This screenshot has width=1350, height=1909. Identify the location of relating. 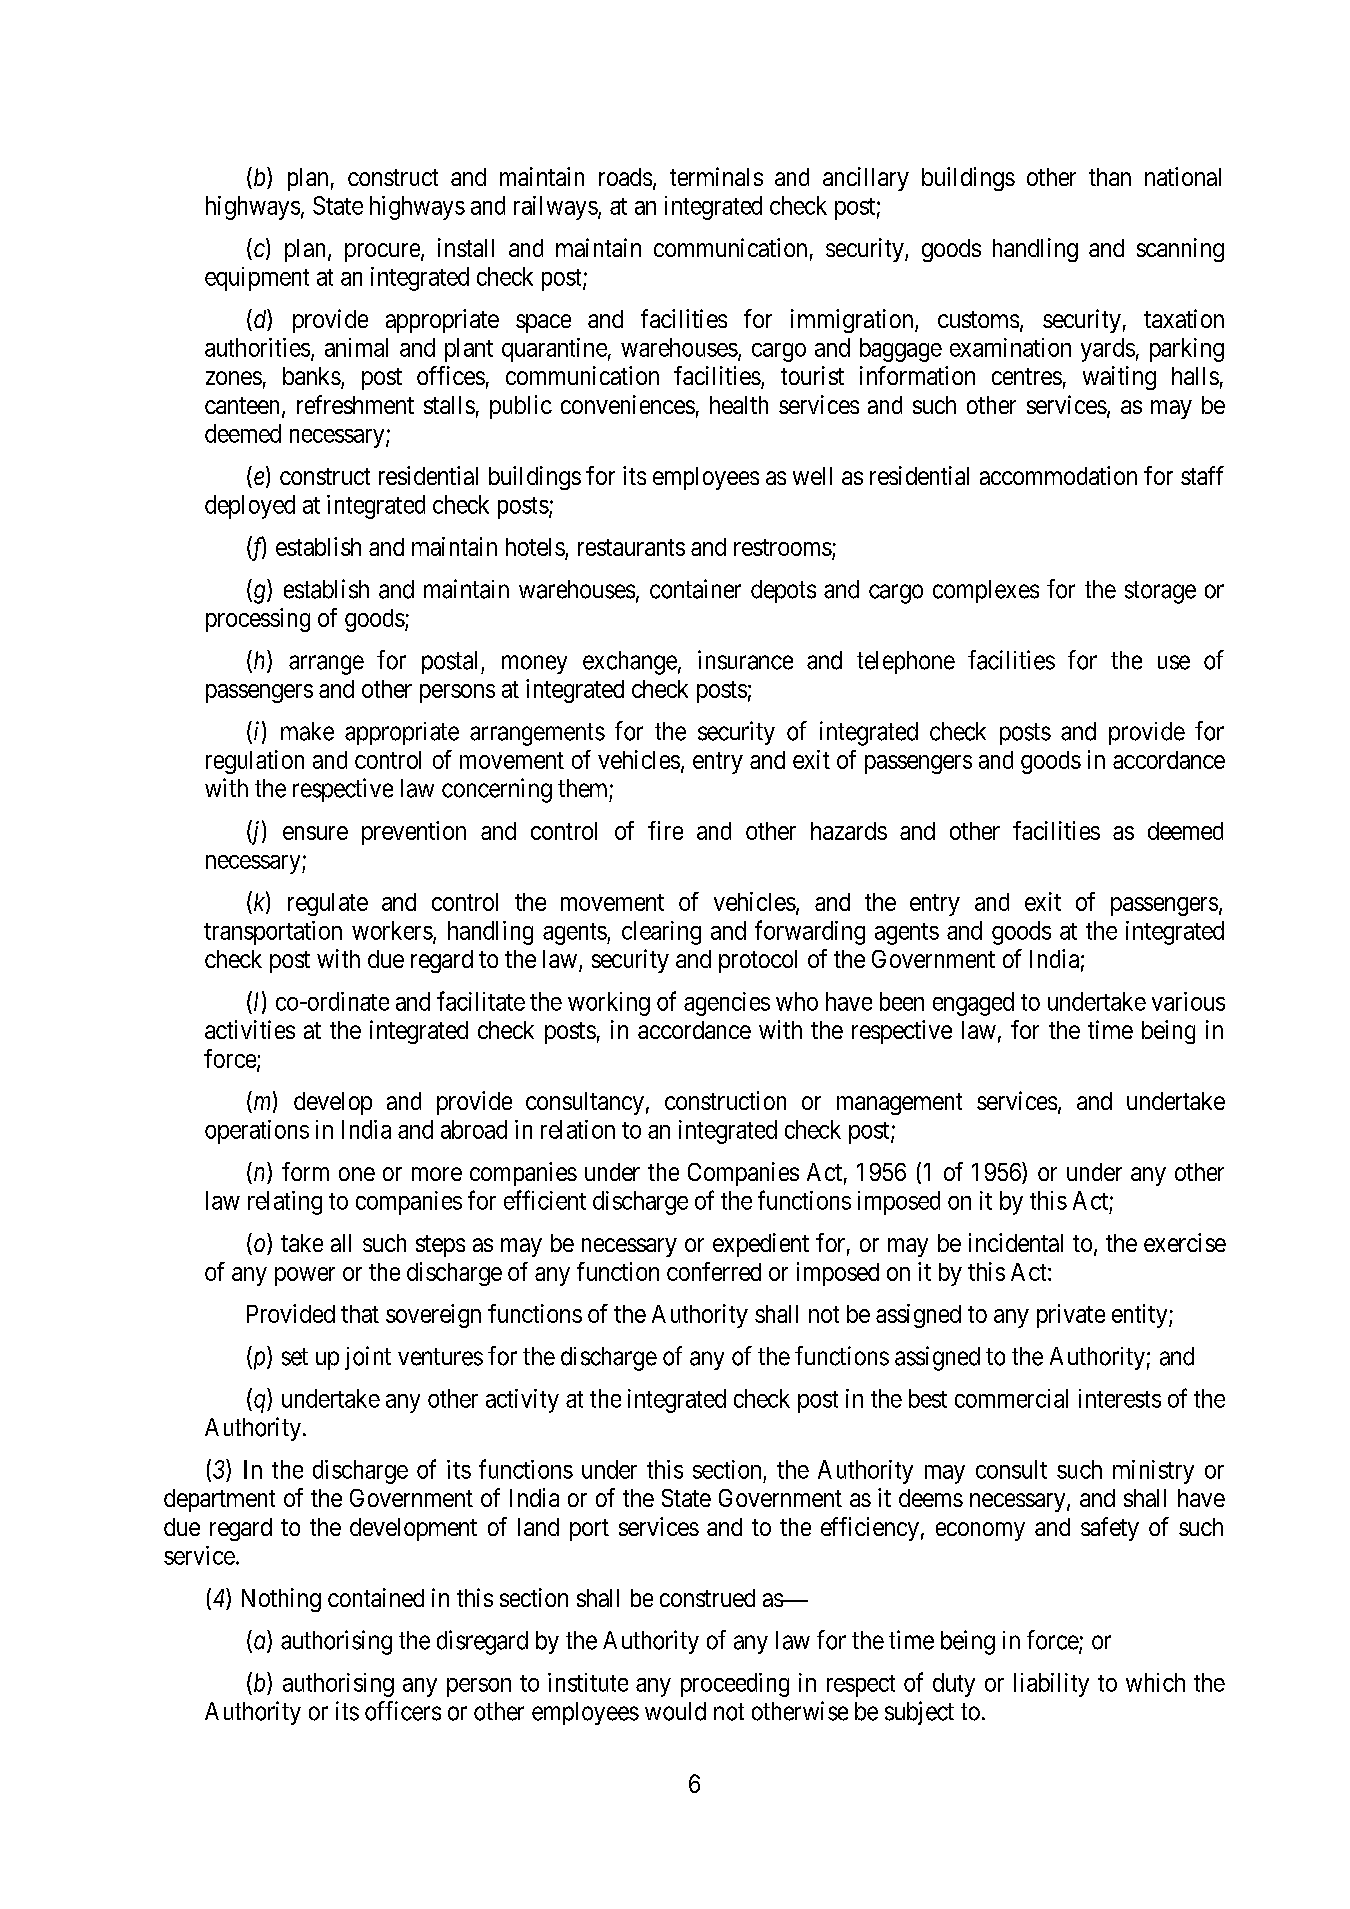
(285, 1203).
